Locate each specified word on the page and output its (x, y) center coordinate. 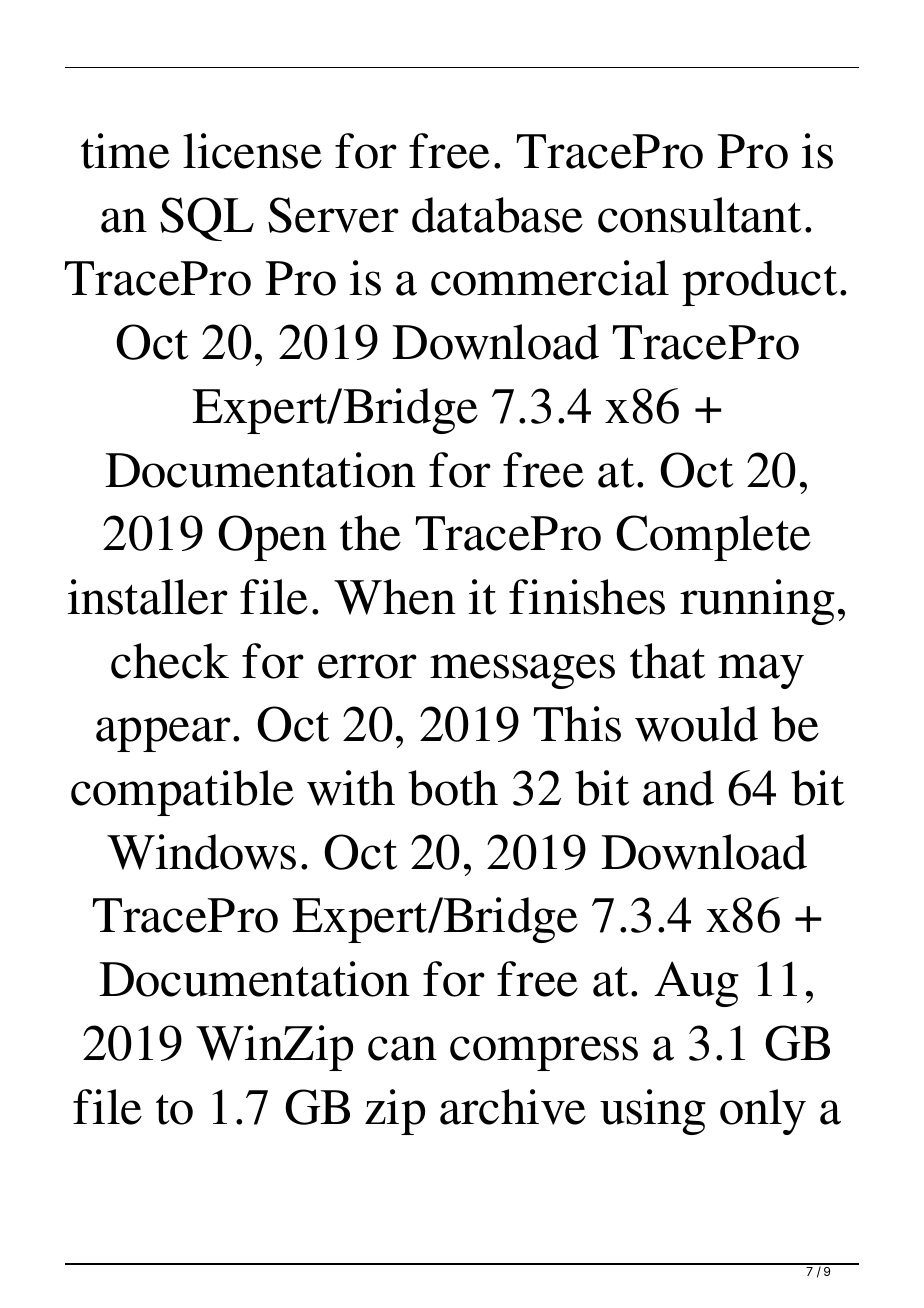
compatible (182, 793)
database (497, 215)
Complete (713, 538)
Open (272, 538)
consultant (699, 215)
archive (513, 1107)
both (453, 788)
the (370, 533)
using (653, 1112)
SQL (207, 219)
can (402, 1048)
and (678, 788)
